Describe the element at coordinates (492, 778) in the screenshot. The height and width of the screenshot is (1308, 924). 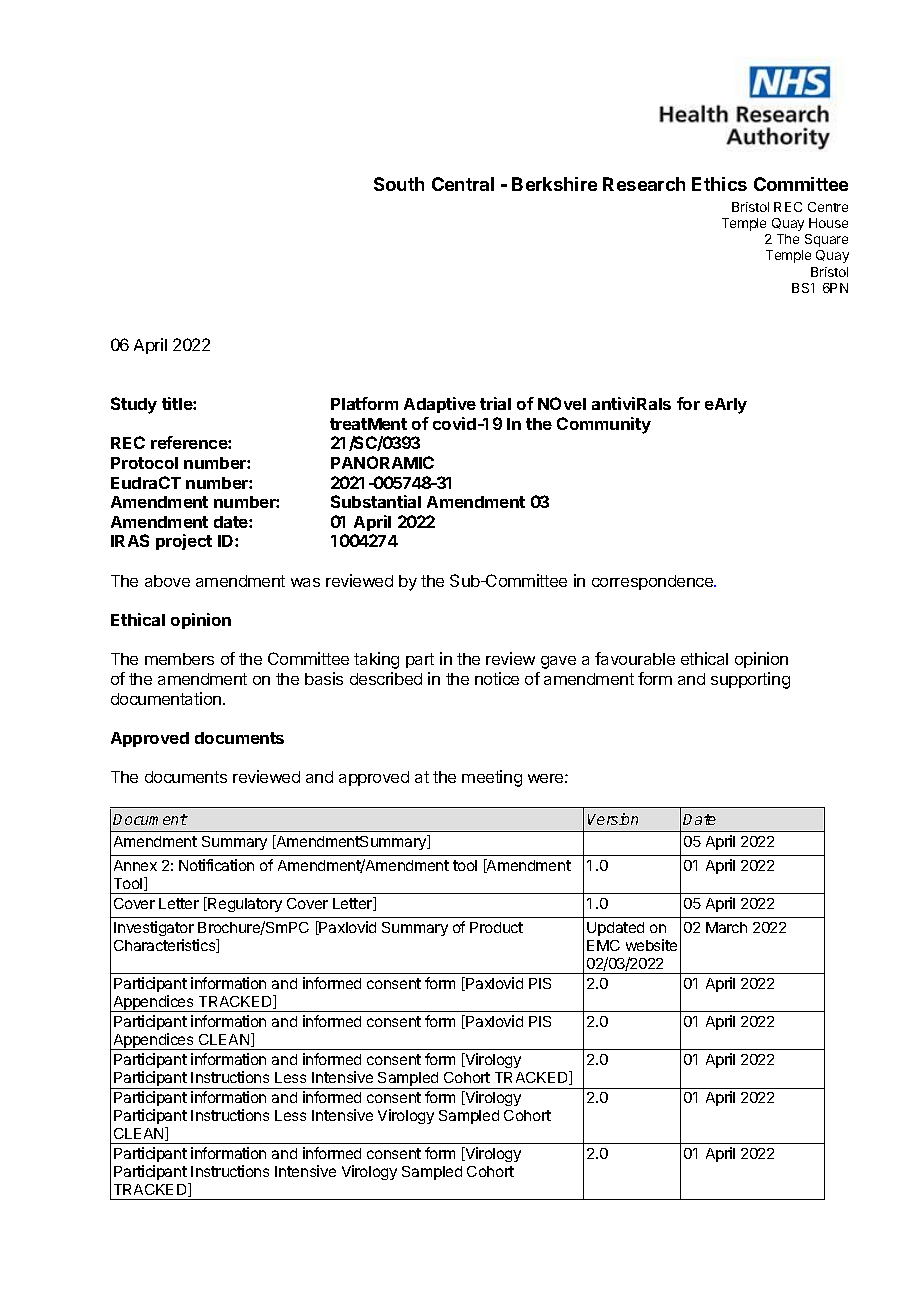
I see `meeting` at that location.
